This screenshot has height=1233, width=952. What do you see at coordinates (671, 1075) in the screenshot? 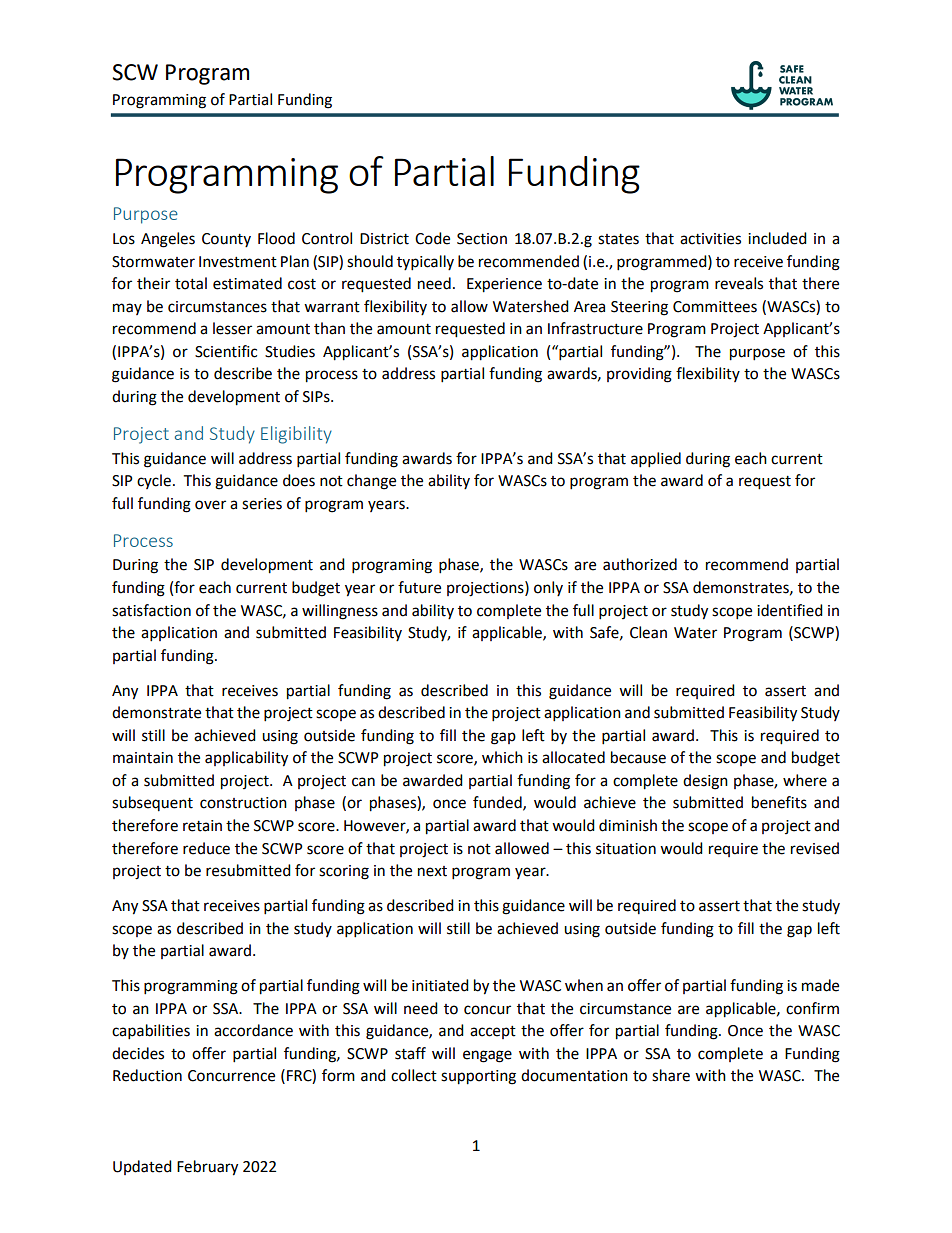
I see `share` at bounding box center [671, 1075].
